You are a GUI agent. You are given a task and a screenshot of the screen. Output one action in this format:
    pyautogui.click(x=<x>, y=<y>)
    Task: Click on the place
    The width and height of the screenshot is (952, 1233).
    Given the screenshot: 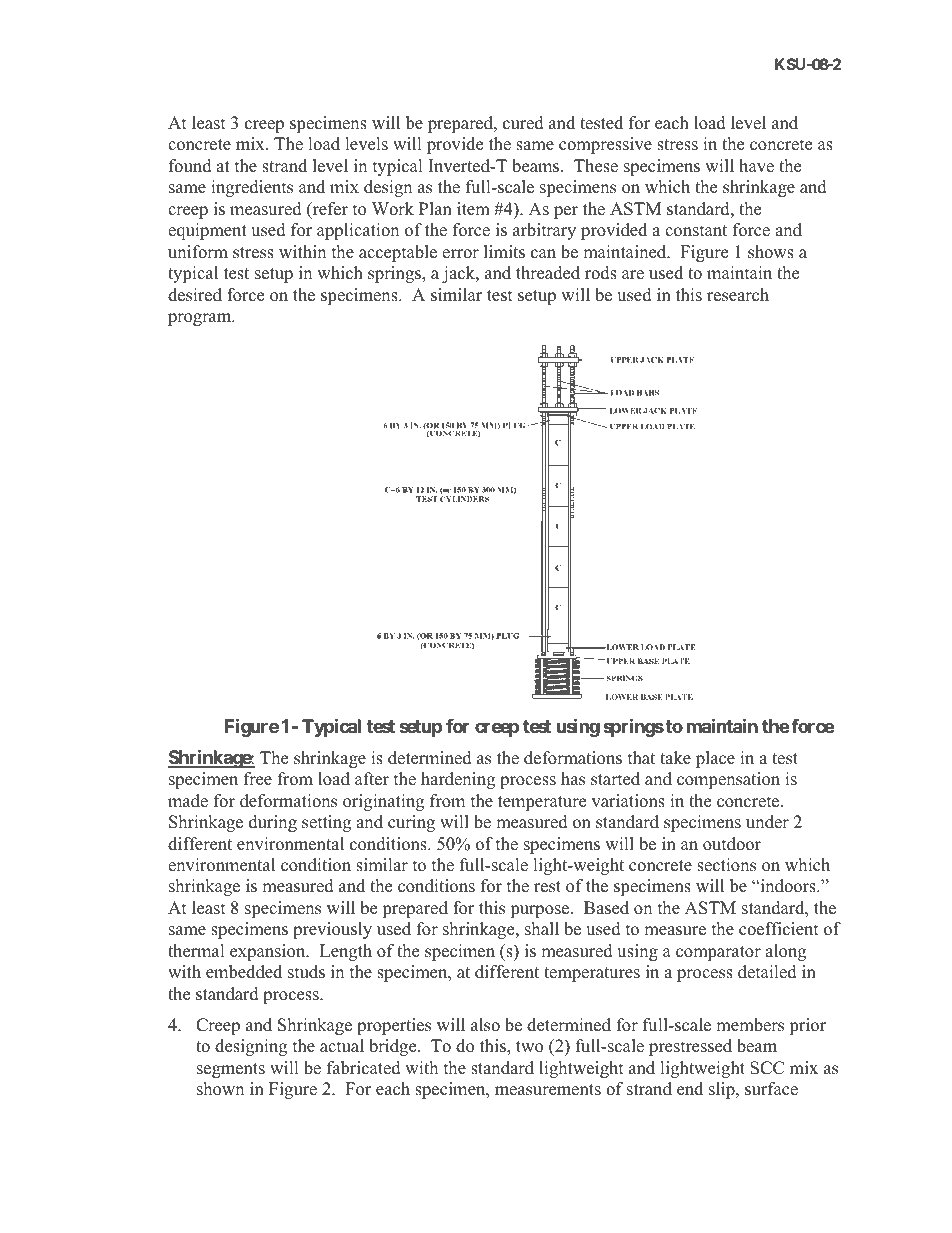 What is the action you would take?
    pyautogui.click(x=715, y=759)
